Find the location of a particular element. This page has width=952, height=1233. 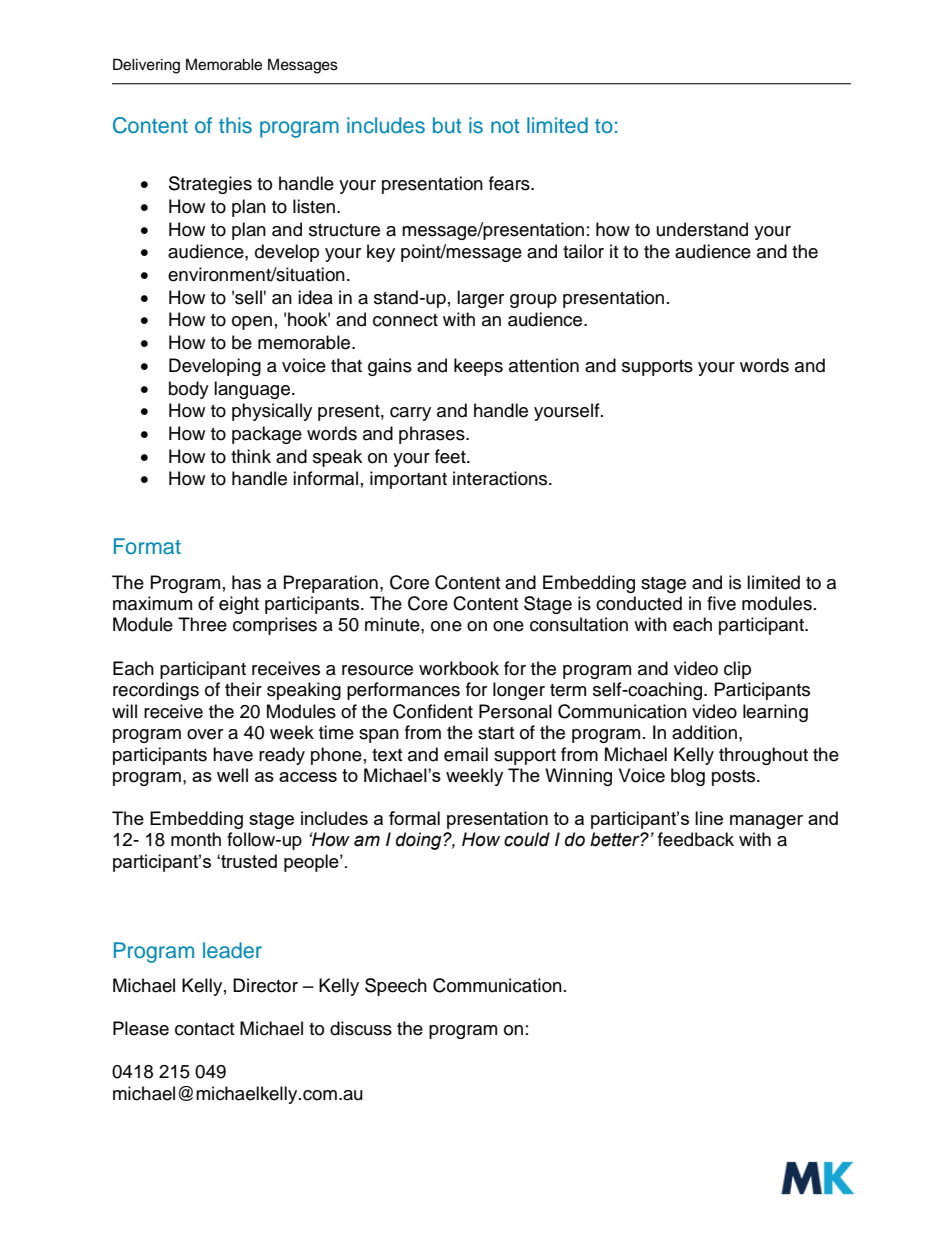

this is located at coordinates (235, 125).
